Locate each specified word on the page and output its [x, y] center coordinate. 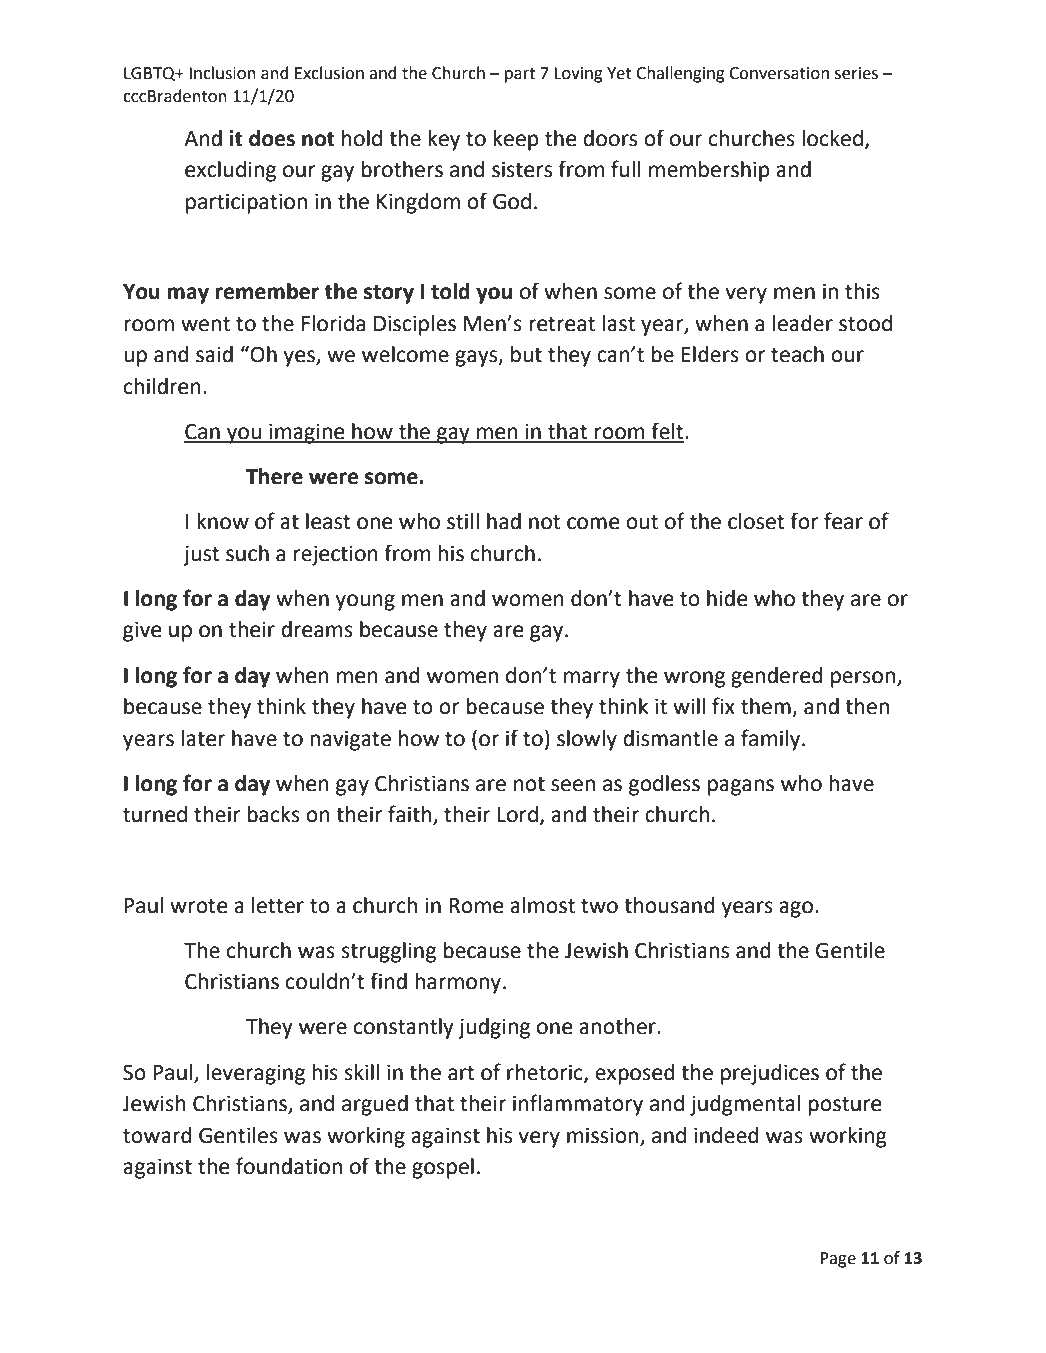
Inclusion [222, 73]
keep [516, 140]
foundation [289, 1166]
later [203, 738]
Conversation [779, 73]
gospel [443, 1168]
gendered [777, 677]
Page [838, 1260]
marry [592, 679]
